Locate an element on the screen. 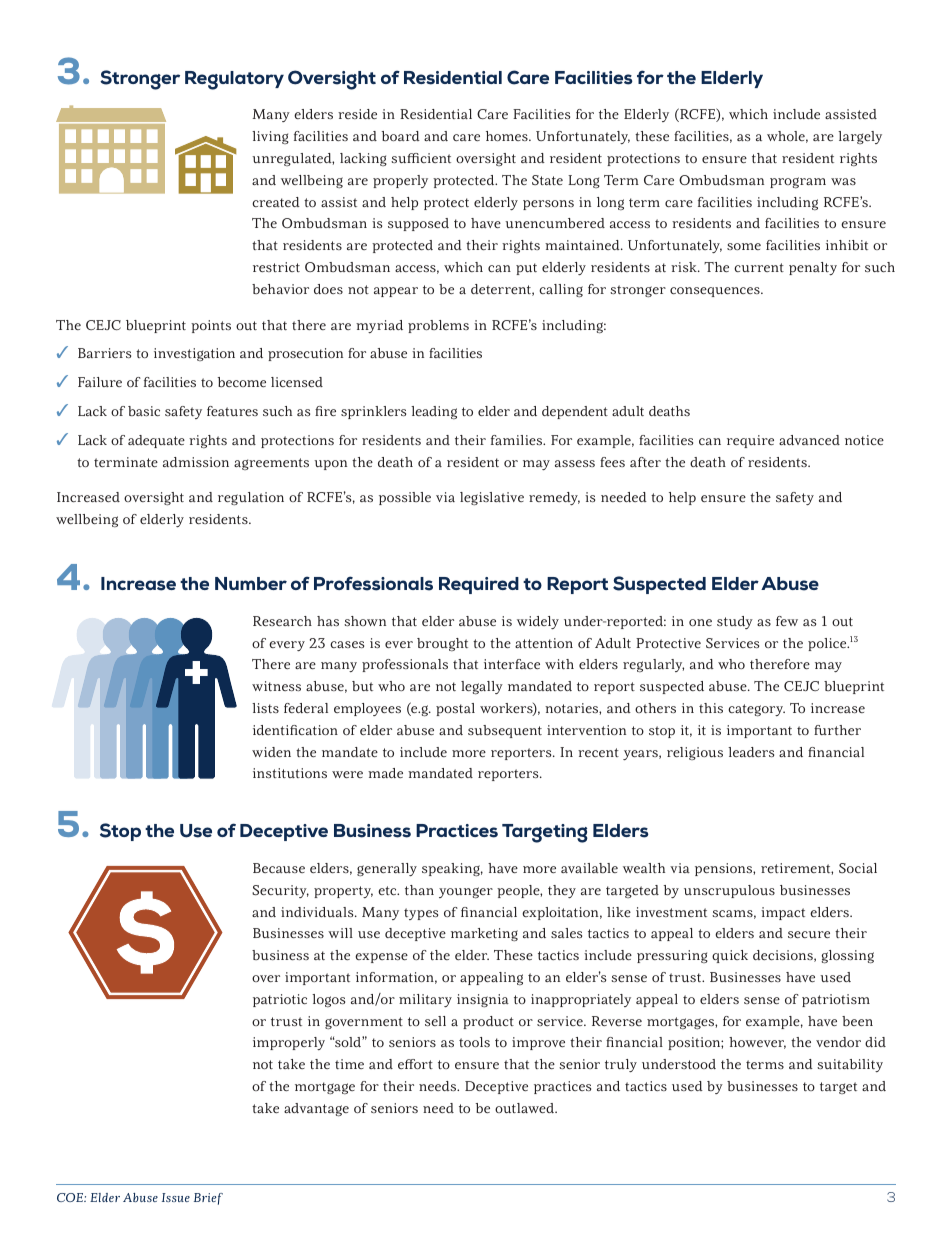 The image size is (952, 1233). Research is located at coordinates (282, 621).
